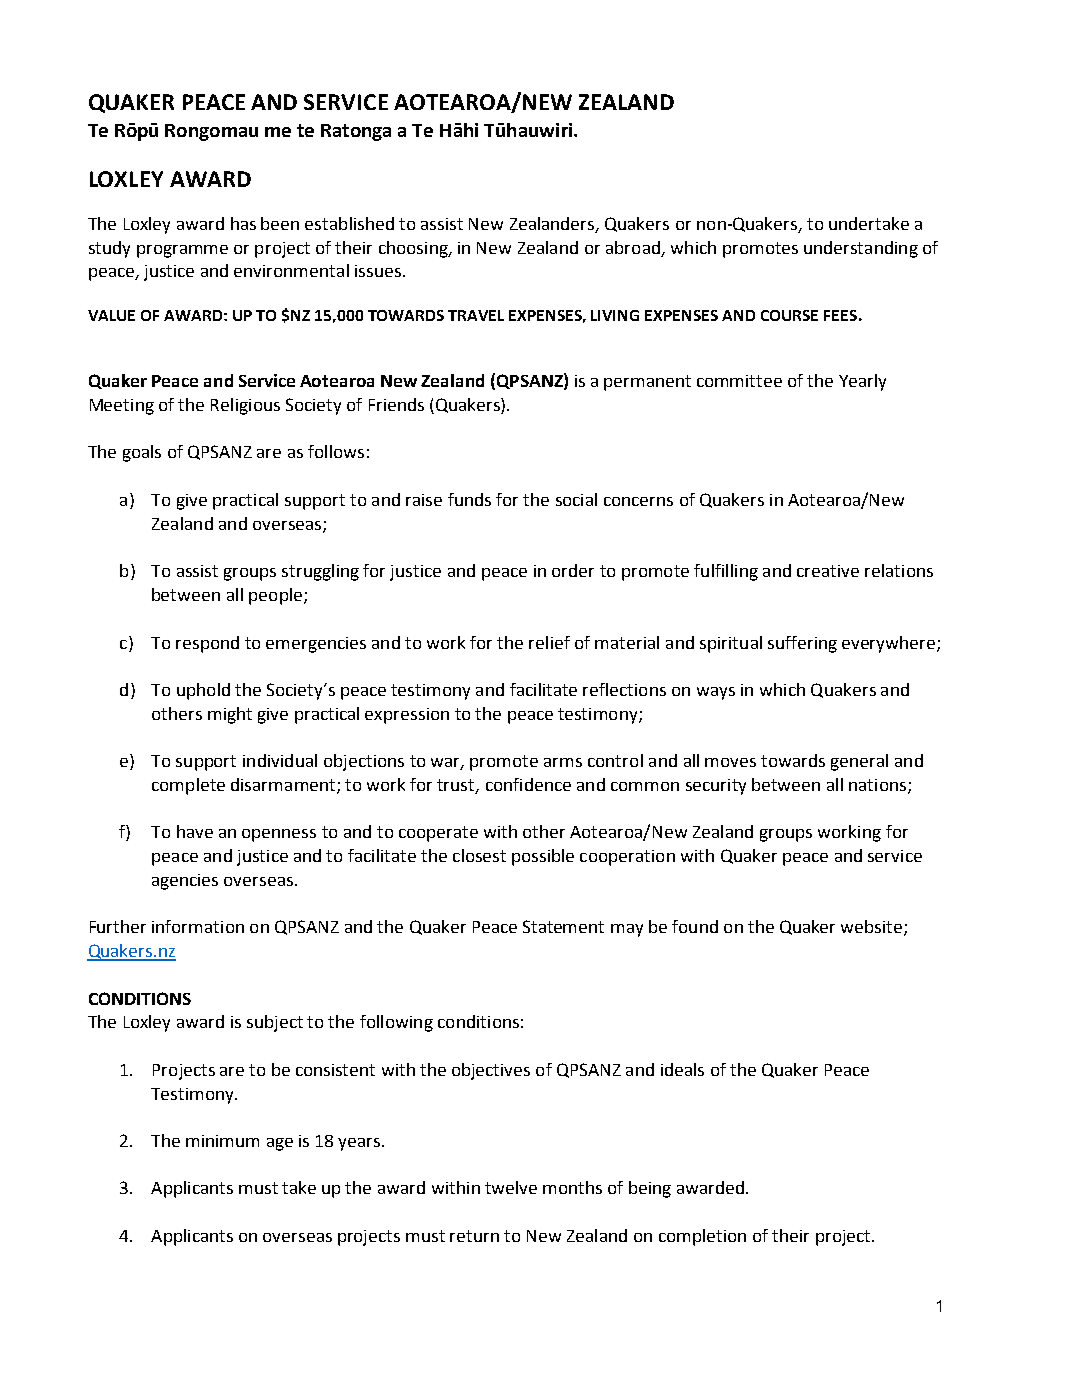 The image size is (1082, 1400). Describe the element at coordinates (862, 382) in the screenshot. I see `Yearly` at that location.
